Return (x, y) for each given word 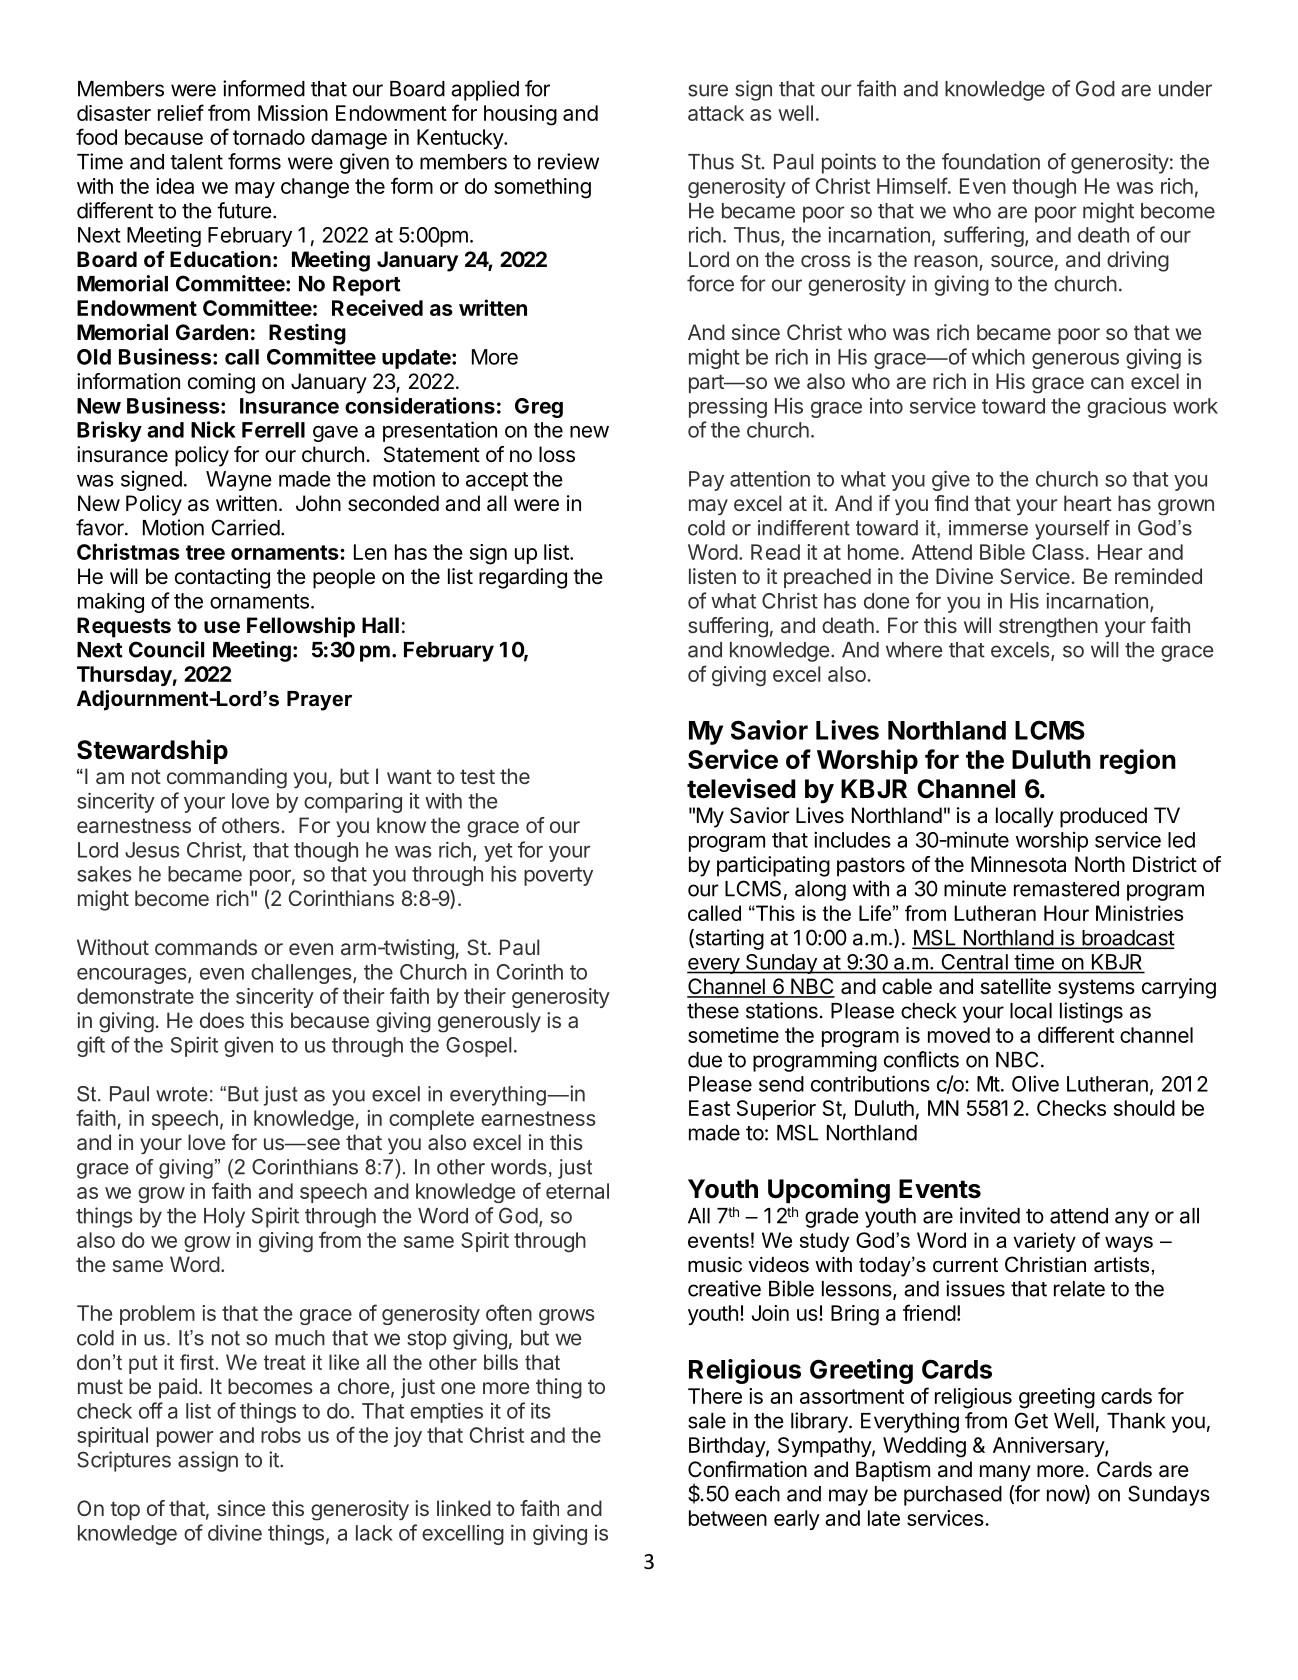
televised (741, 788)
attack (716, 113)
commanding (227, 778)
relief (181, 112)
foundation (991, 161)
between (728, 1518)
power (185, 1439)
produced (1103, 817)
